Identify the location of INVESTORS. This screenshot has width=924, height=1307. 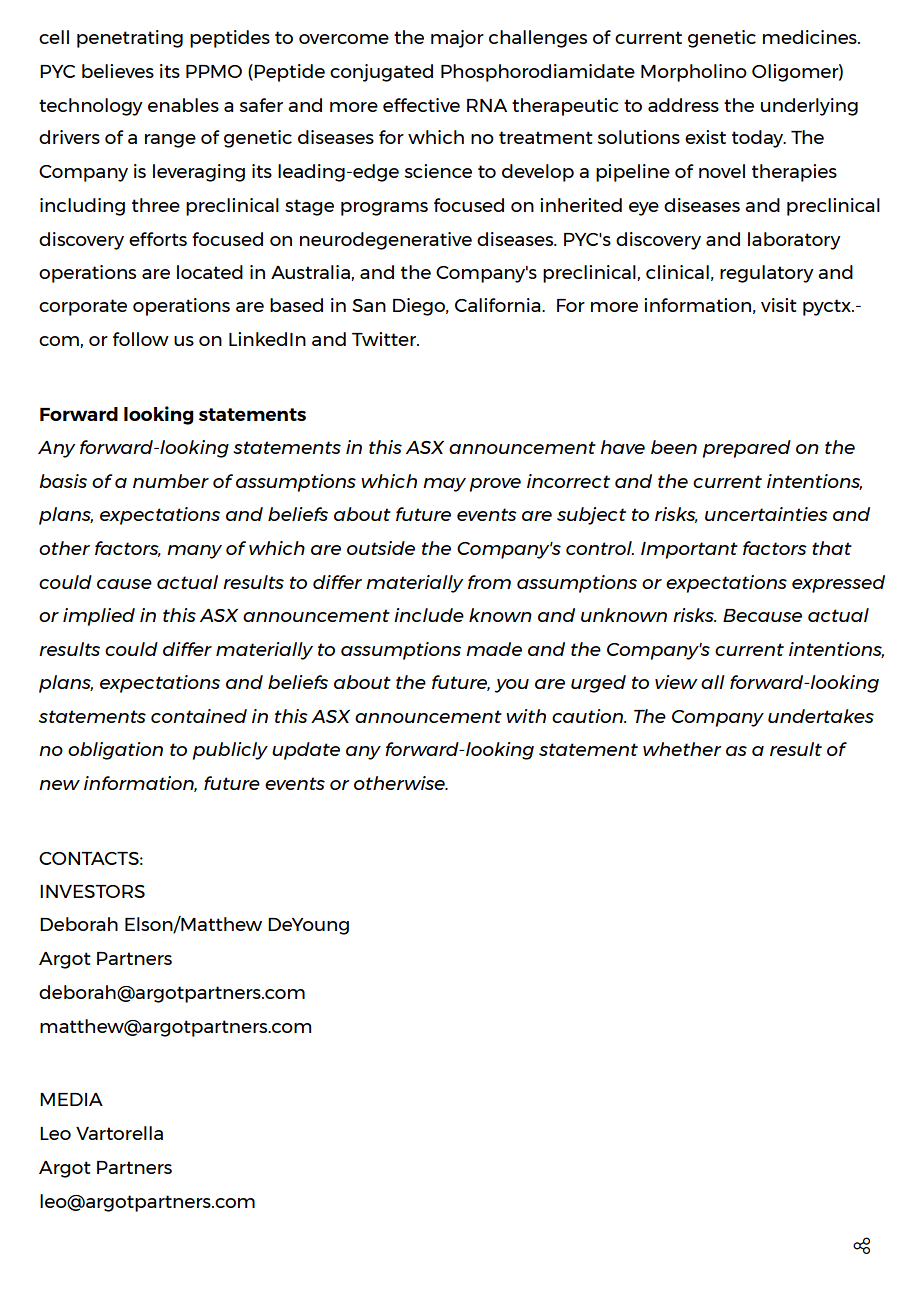
(92, 891).
